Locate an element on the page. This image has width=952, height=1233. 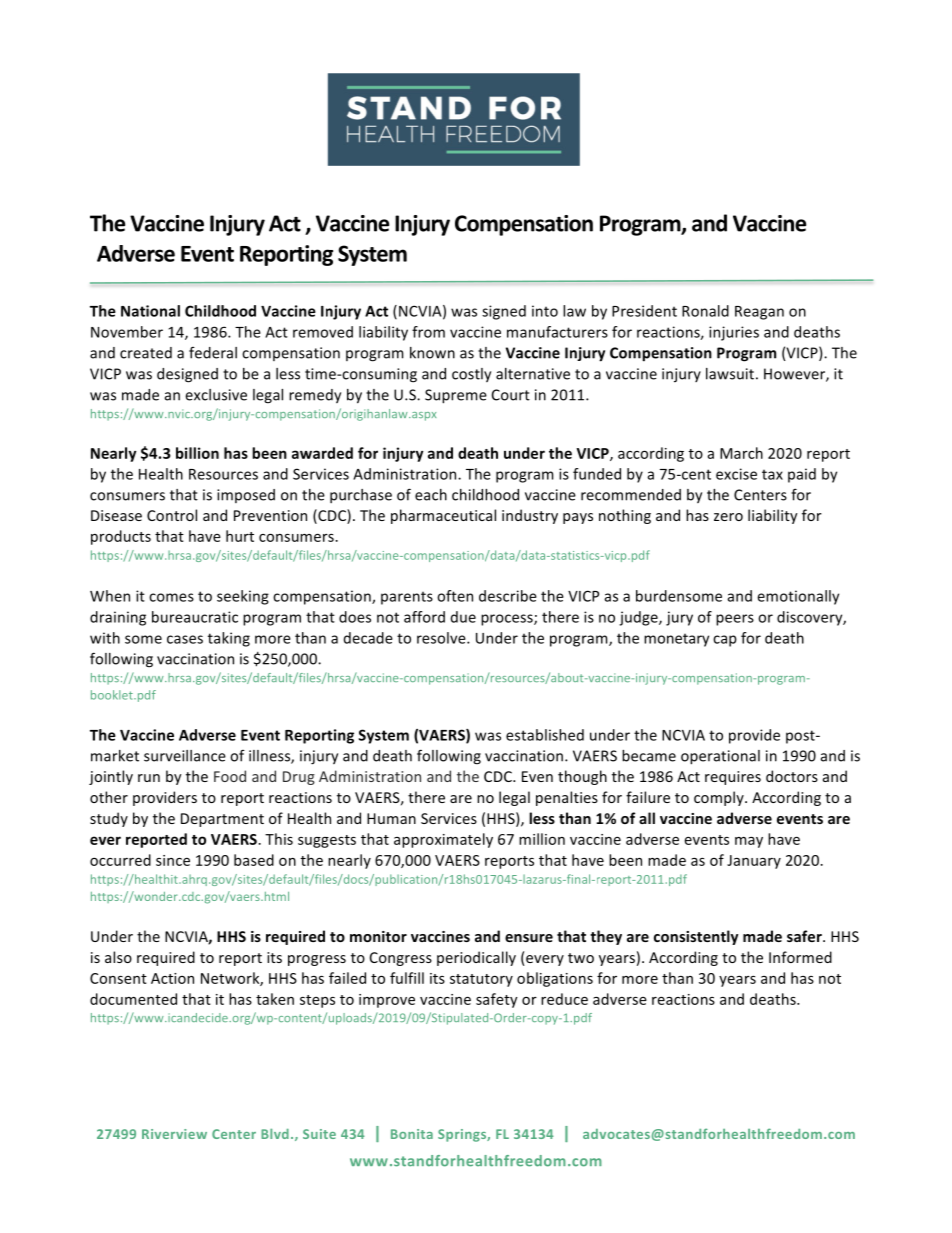
resolve is located at coordinates (442, 638).
